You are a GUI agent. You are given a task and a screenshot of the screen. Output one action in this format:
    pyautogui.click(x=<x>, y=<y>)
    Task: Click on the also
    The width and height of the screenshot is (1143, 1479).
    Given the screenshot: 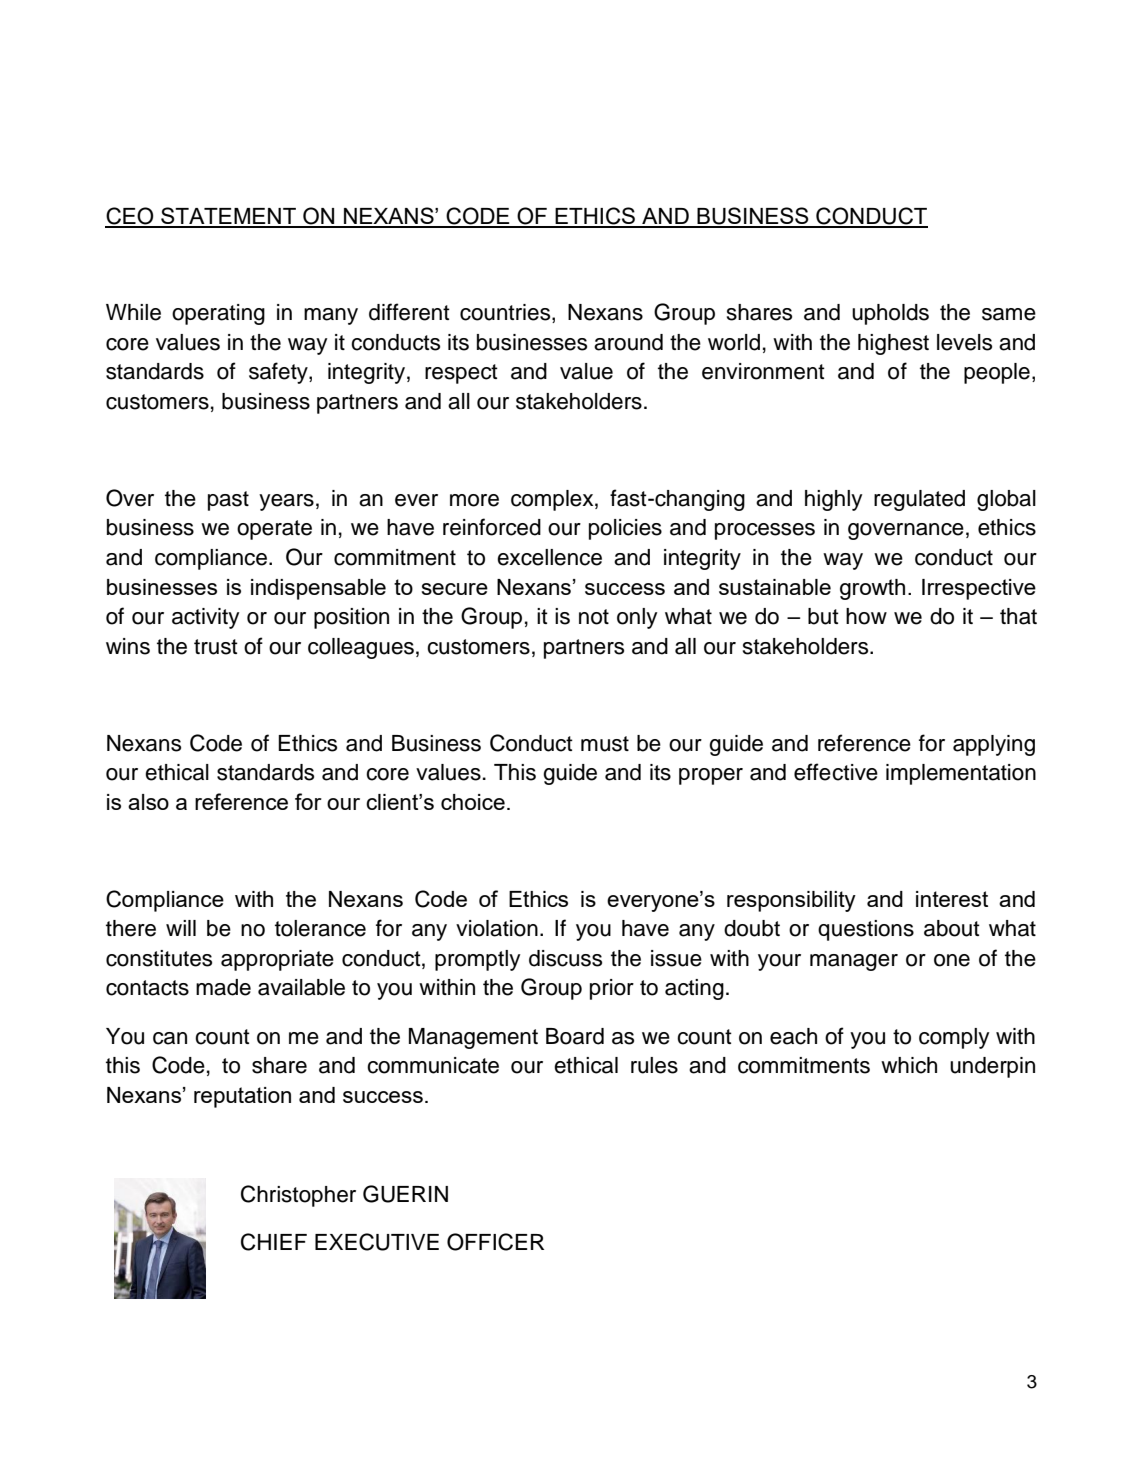 What is the action you would take?
    pyautogui.click(x=148, y=802)
